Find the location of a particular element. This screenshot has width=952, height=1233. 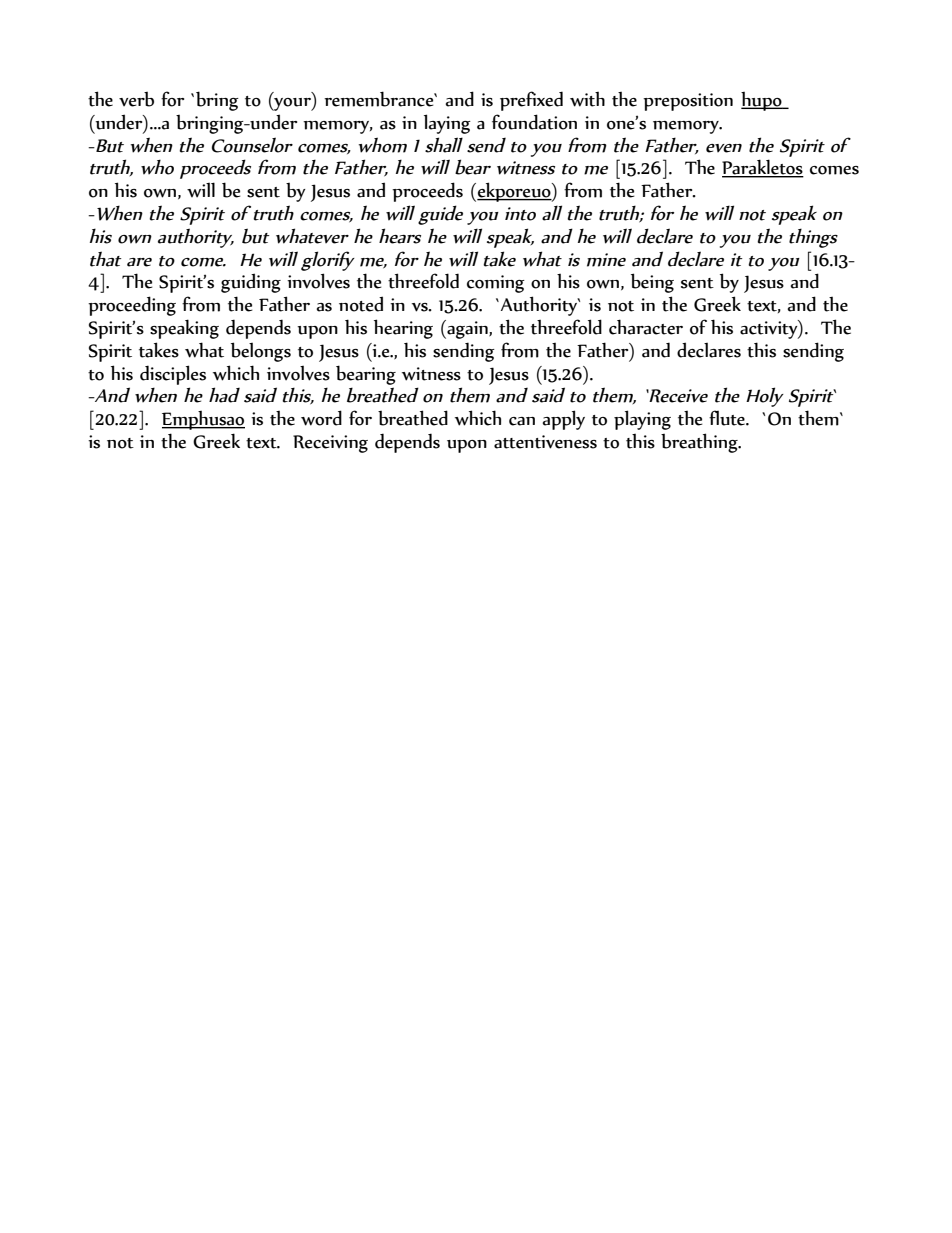

being is located at coordinates (652, 283).
